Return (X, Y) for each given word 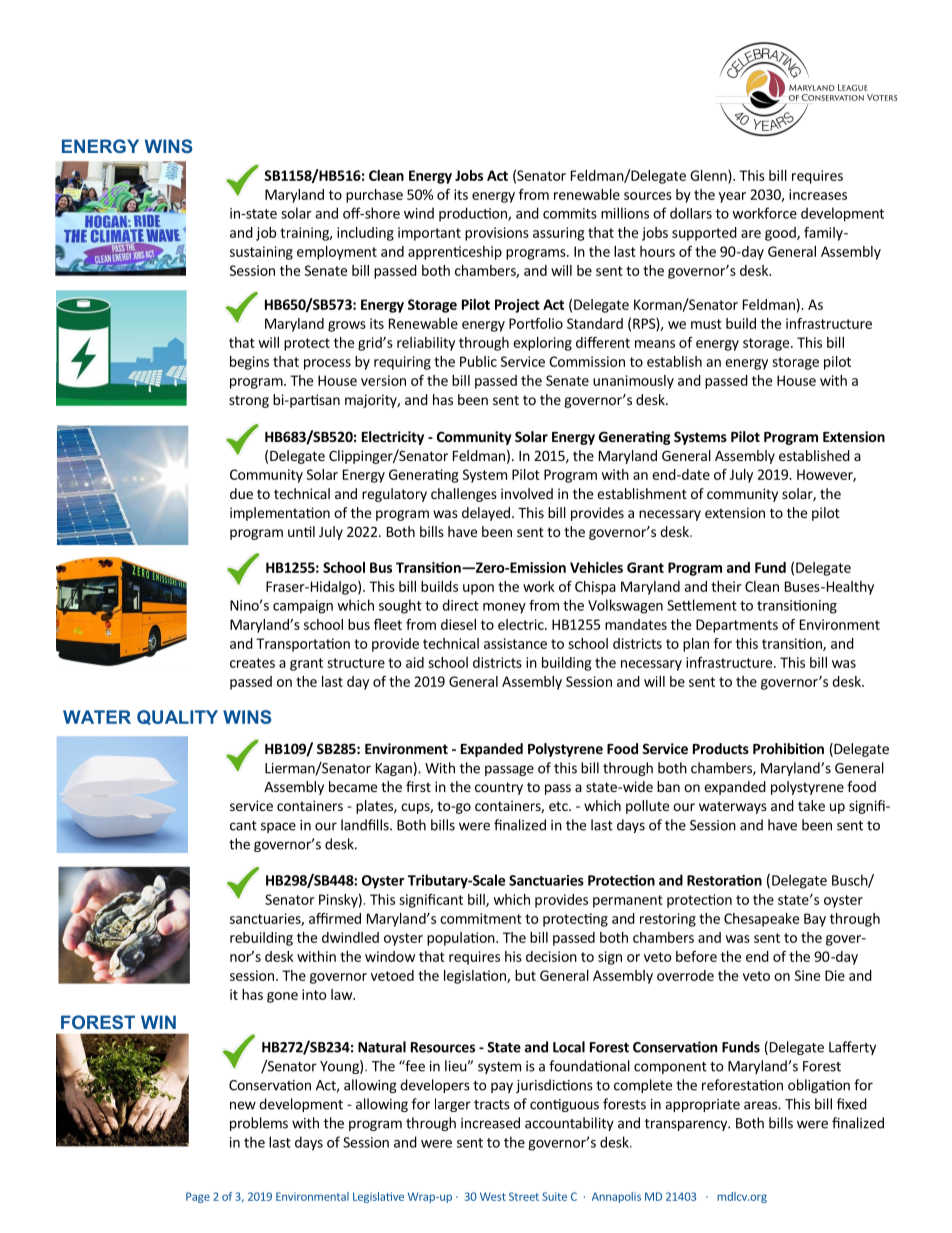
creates (252, 663)
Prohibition (788, 748)
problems (259, 1124)
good (781, 234)
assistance (515, 643)
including (365, 234)
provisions (497, 234)
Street (524, 1196)
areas (761, 1105)
